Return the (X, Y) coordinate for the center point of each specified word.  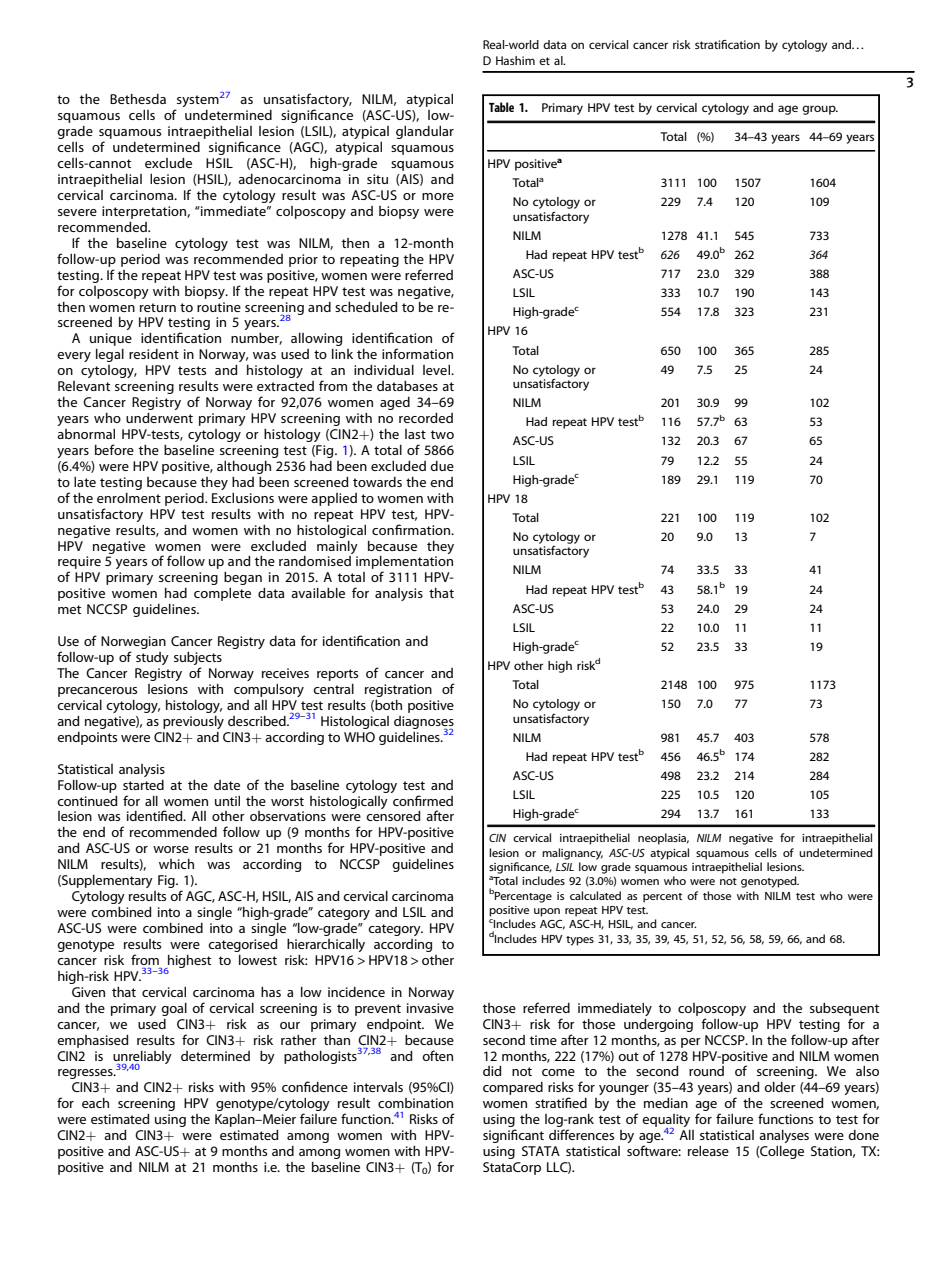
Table (501, 107)
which (176, 864)
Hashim (515, 60)
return (158, 307)
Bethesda (138, 99)
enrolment (129, 498)
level (437, 370)
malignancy (572, 854)
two (442, 434)
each (95, 1103)
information (417, 353)
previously (193, 722)
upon (547, 912)
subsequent (844, 1009)
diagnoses (424, 723)
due (442, 466)
